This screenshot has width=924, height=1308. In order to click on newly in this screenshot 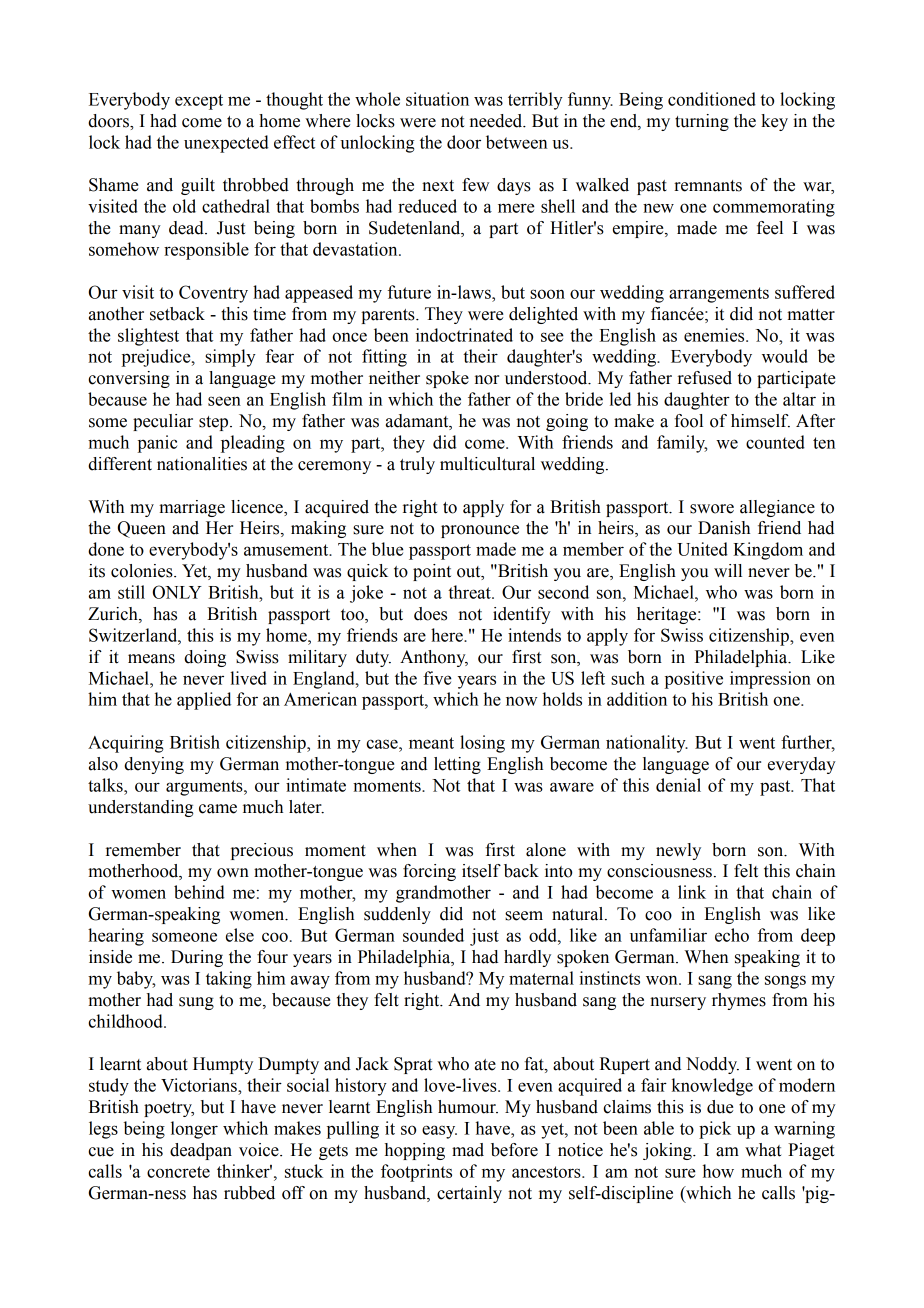, I will do `click(678, 851)`.
